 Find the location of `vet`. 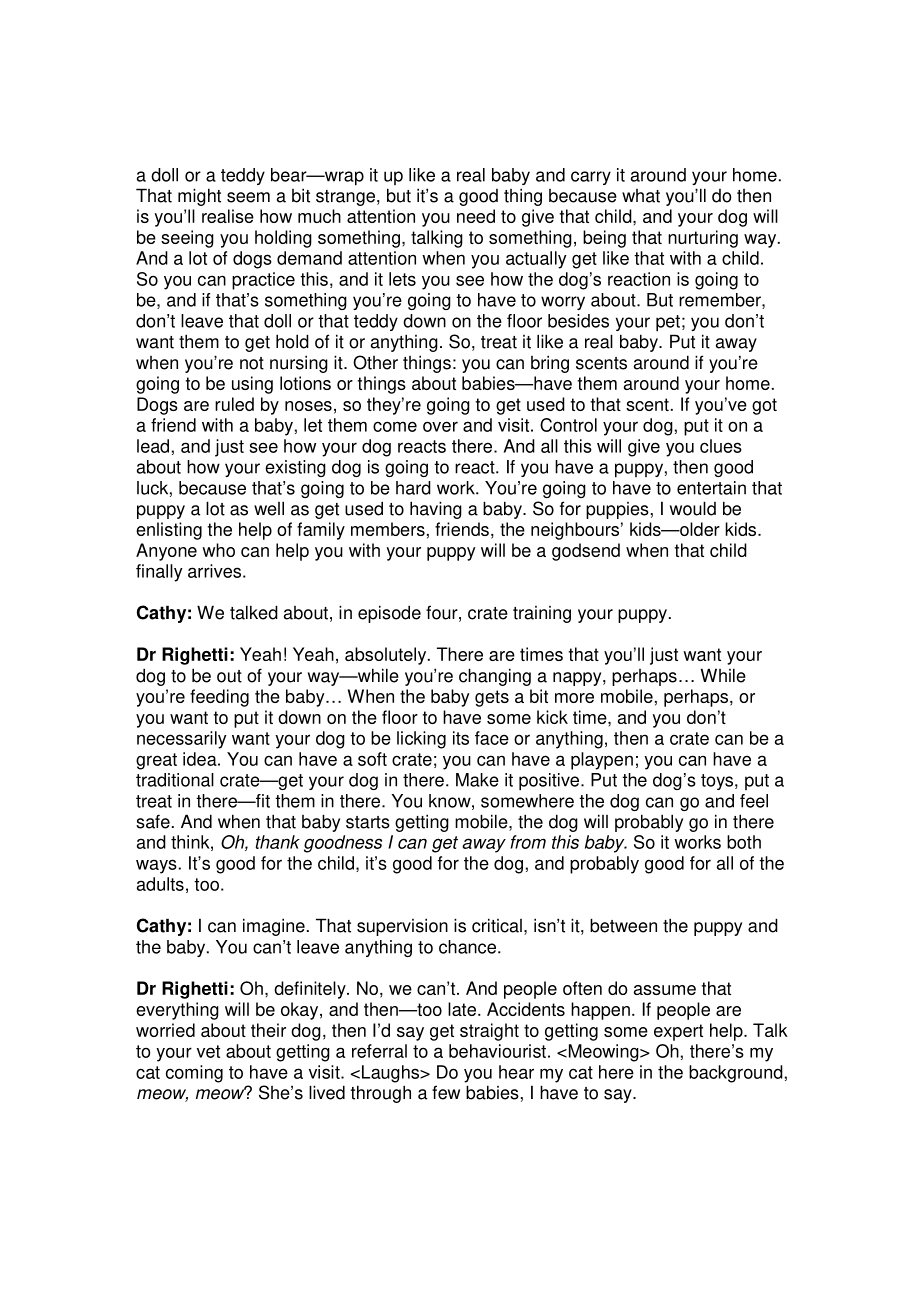

vet is located at coordinates (208, 1051).
